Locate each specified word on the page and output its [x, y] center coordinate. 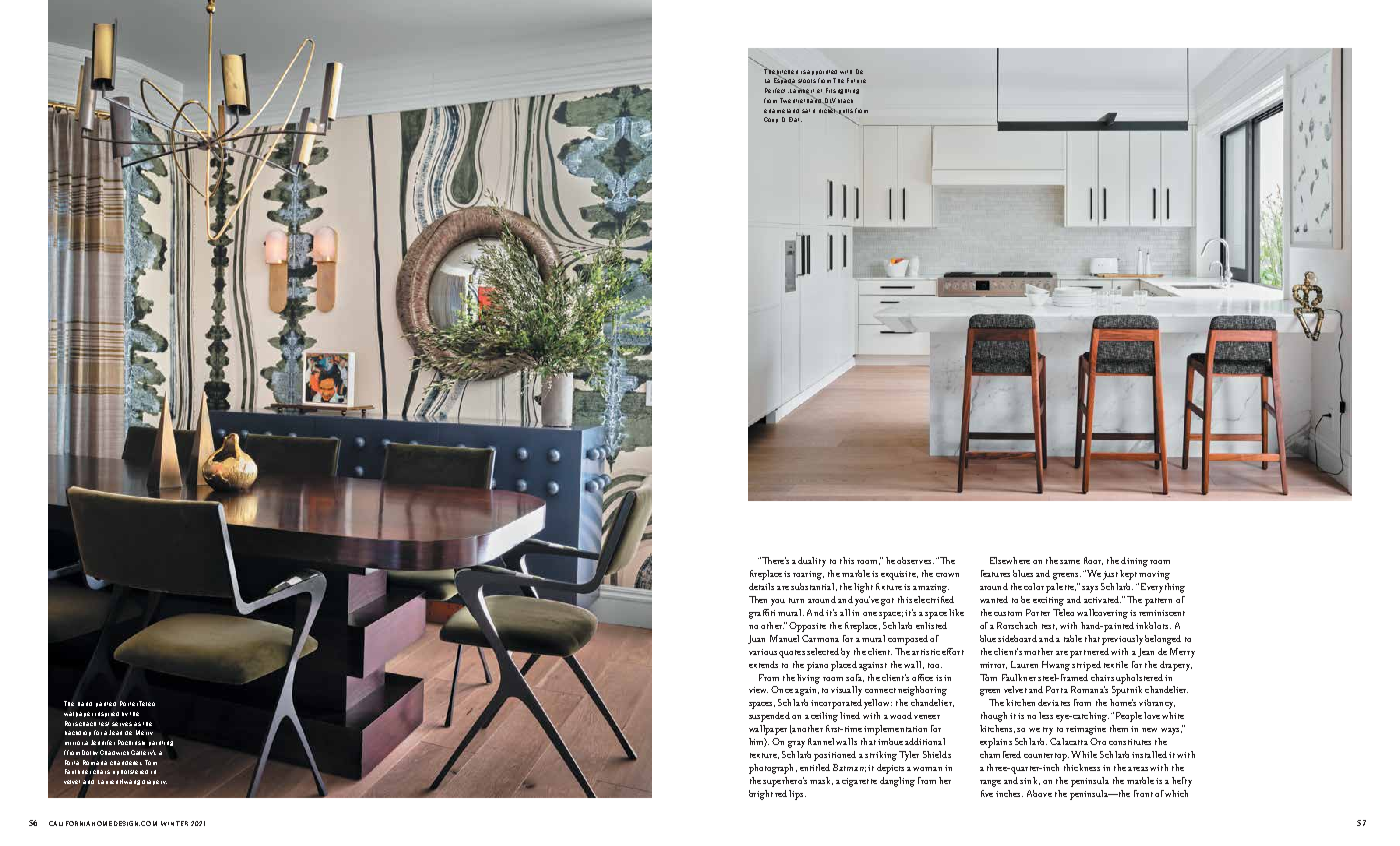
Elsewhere [1010, 560]
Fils [831, 90]
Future [856, 80]
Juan [756, 639]
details [761, 586]
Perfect [777, 90]
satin [808, 111]
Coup [771, 120]
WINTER [174, 823]
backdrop [78, 733]
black [845, 101]
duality [812, 562]
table [1073, 638]
